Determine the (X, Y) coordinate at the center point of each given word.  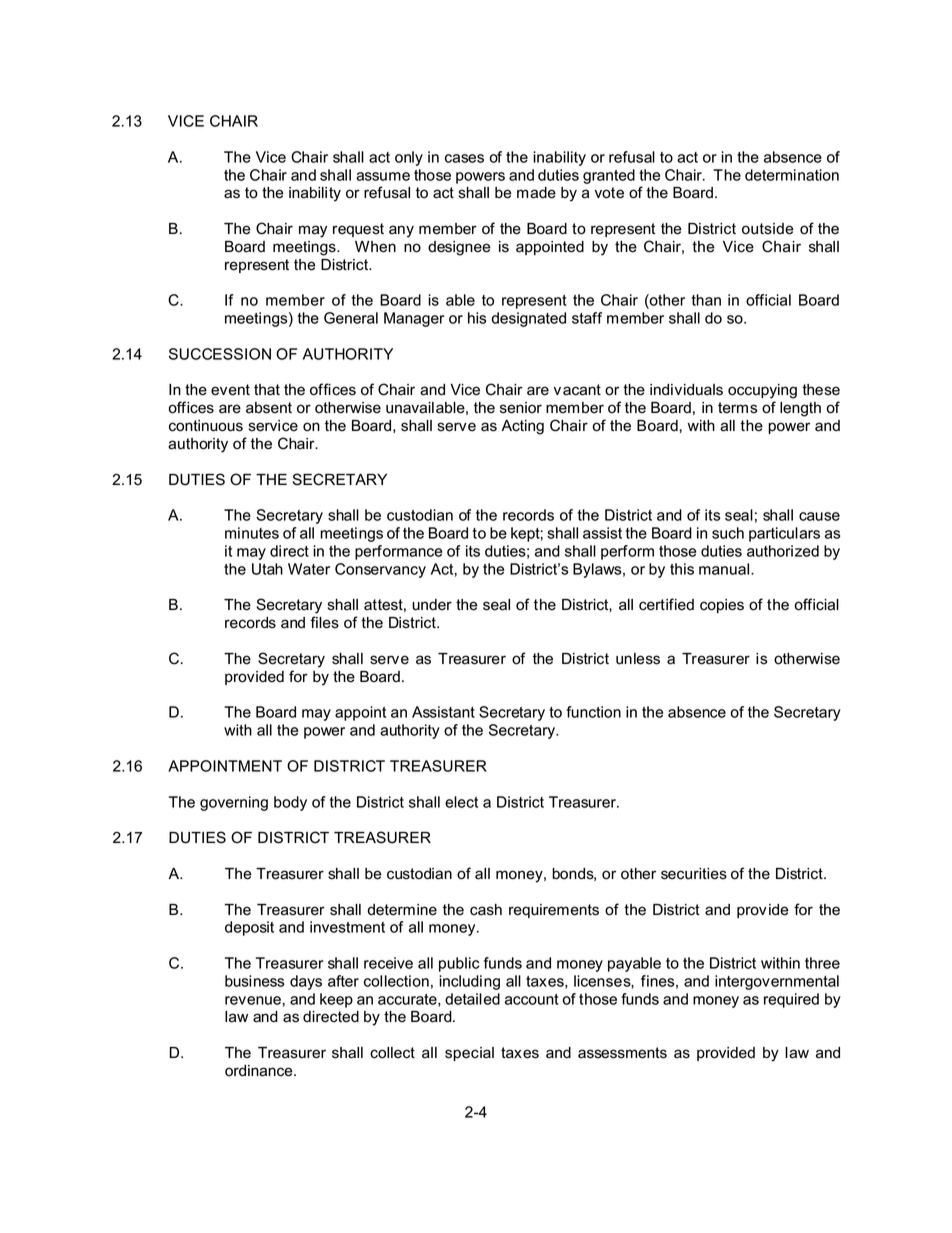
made (536, 193)
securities (694, 874)
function (593, 712)
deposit (249, 928)
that (267, 390)
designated (528, 319)
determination (792, 175)
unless (638, 659)
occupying (762, 391)
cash (486, 910)
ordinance (260, 1071)
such (728, 533)
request (358, 230)
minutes (252, 533)
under (432, 605)
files (324, 622)
